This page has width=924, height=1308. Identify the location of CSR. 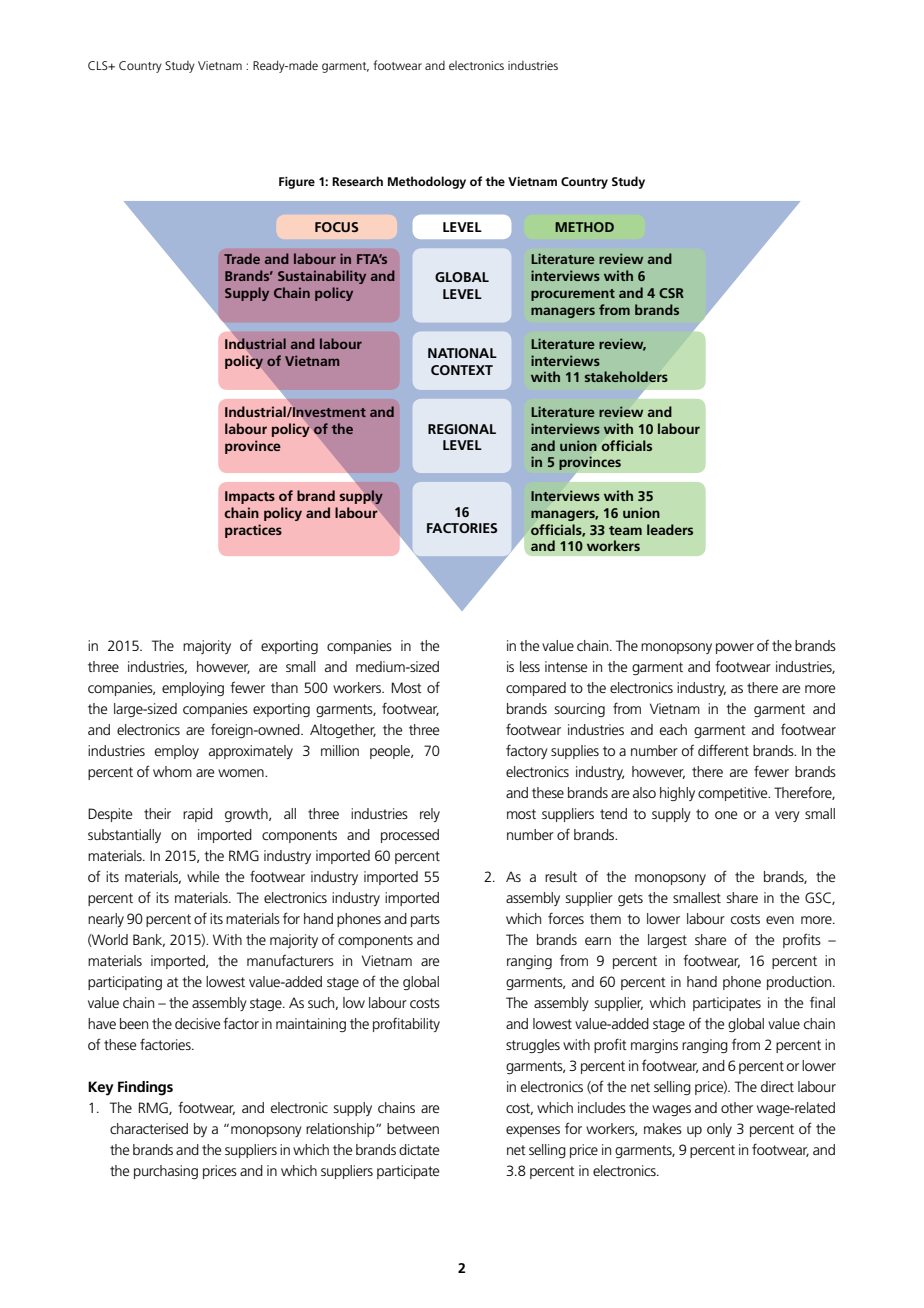
(671, 293).
